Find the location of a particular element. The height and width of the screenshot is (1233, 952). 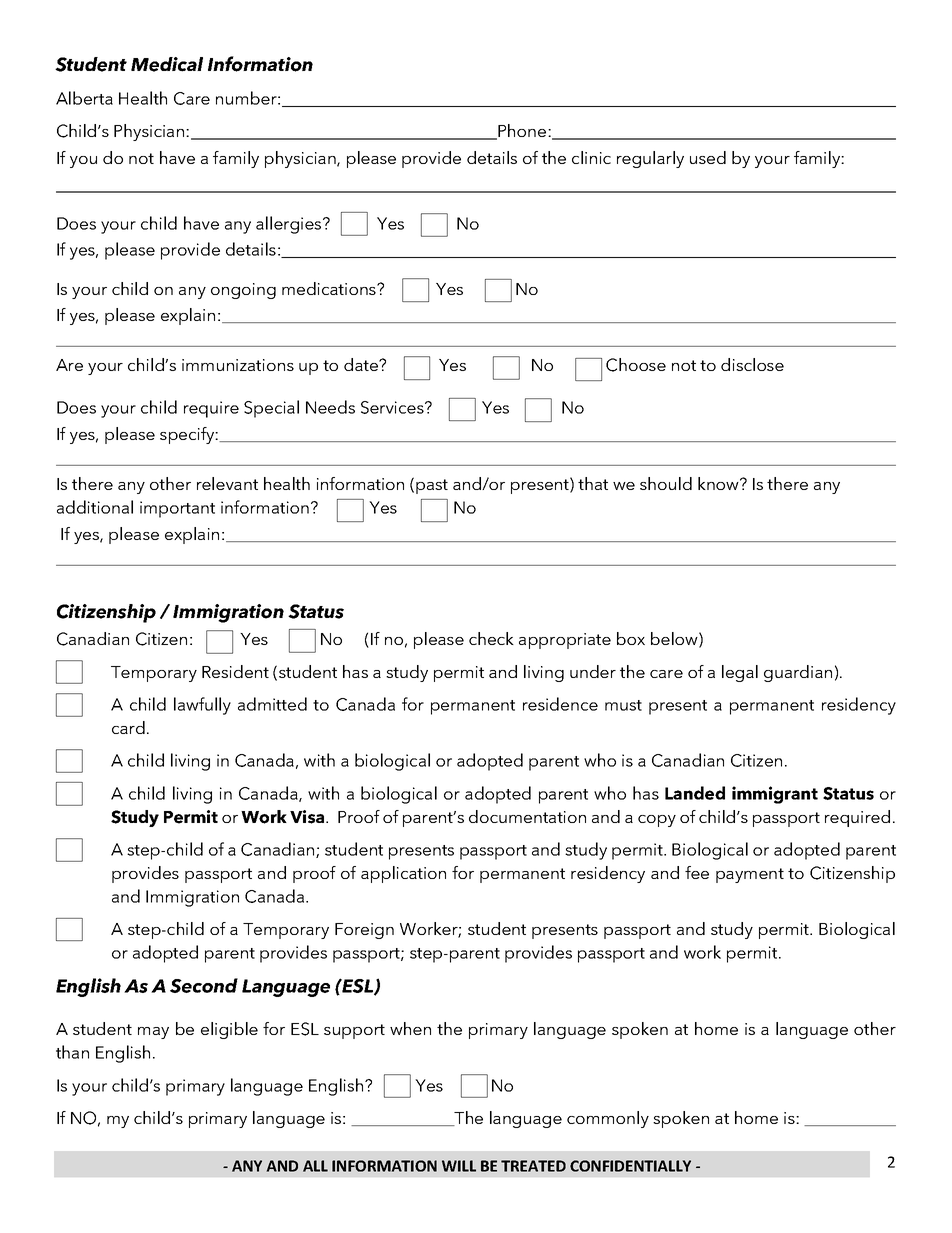

used is located at coordinates (708, 157).
